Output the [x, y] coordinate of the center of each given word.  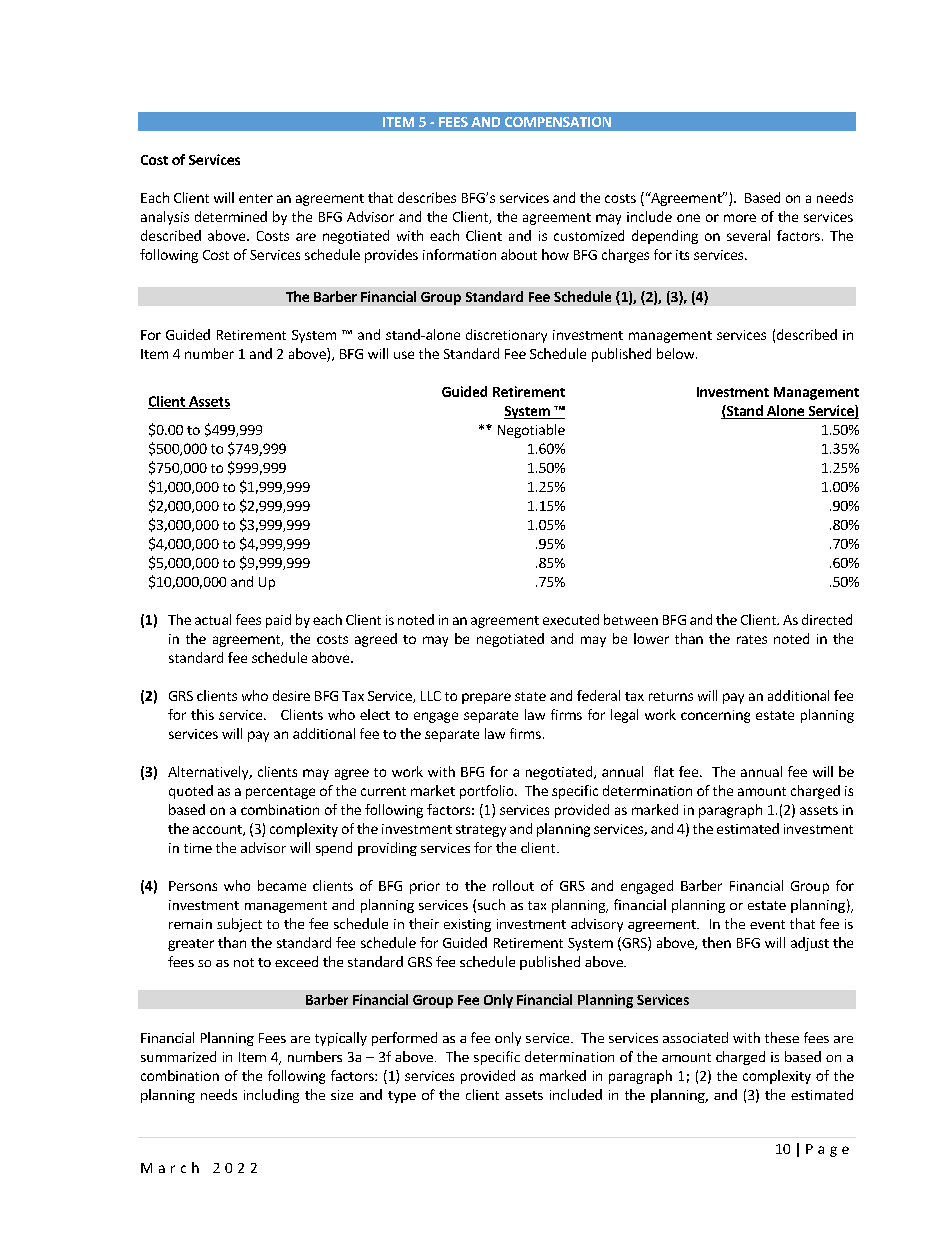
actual [213, 619]
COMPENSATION [558, 122]
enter [256, 198]
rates [752, 639]
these [782, 1037]
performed [404, 1039]
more [740, 218]
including [271, 1096]
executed [571, 619]
